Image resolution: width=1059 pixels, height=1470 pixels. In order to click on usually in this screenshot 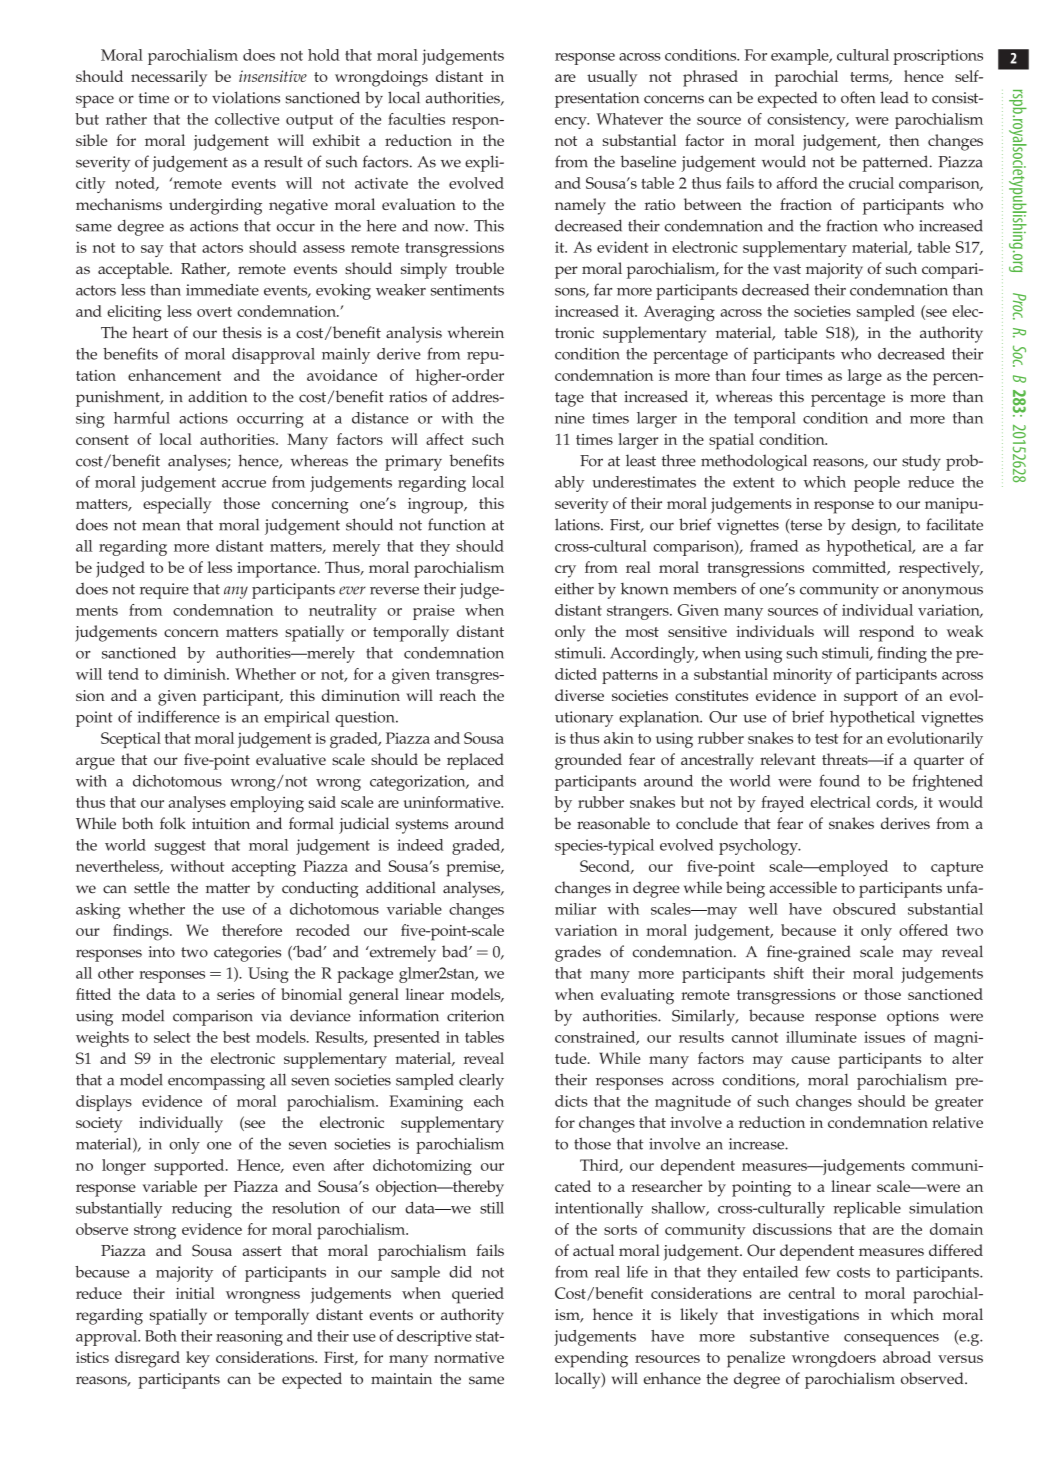, I will do `click(612, 78)`.
